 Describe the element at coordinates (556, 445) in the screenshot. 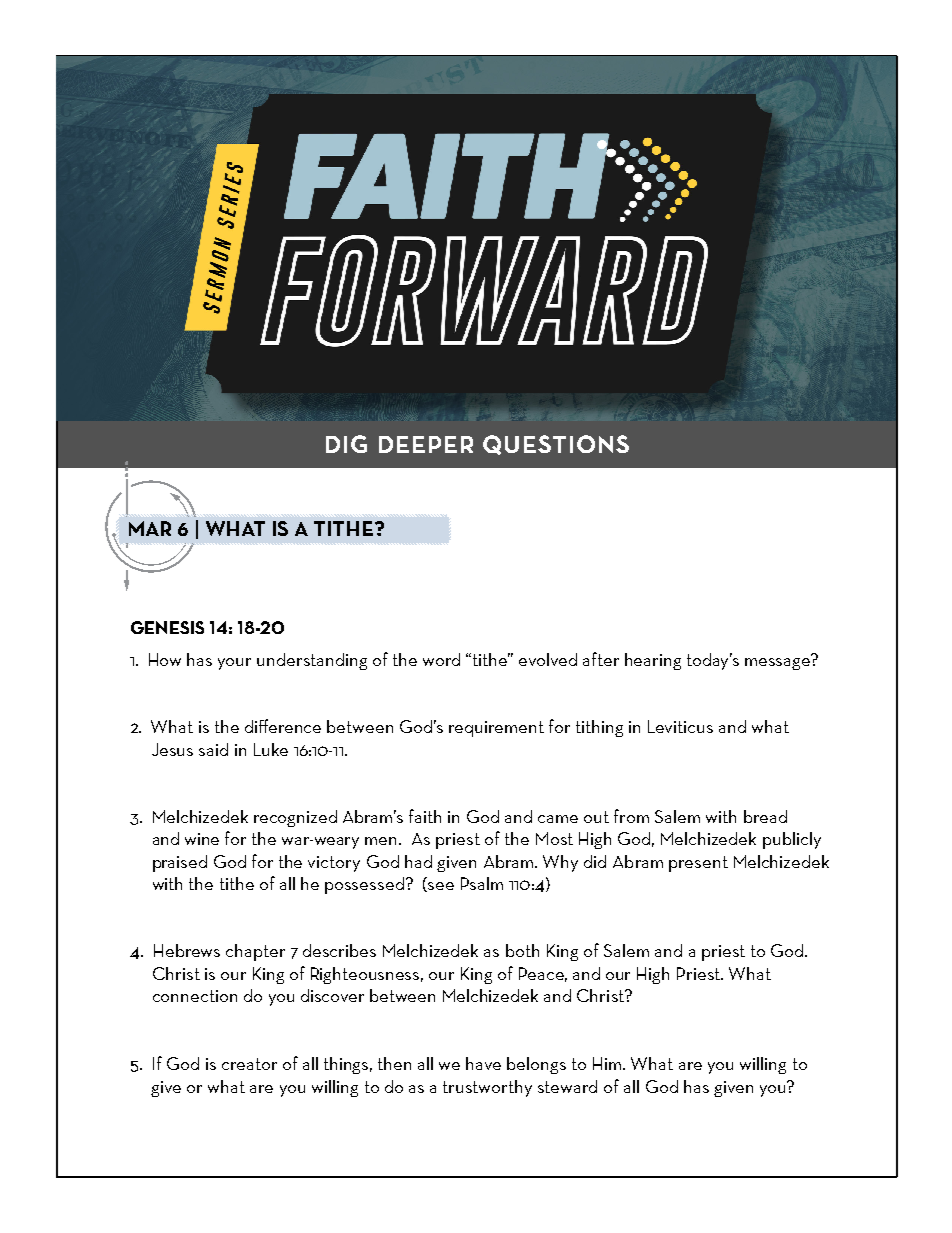

I see `QUESTIONS` at that location.
